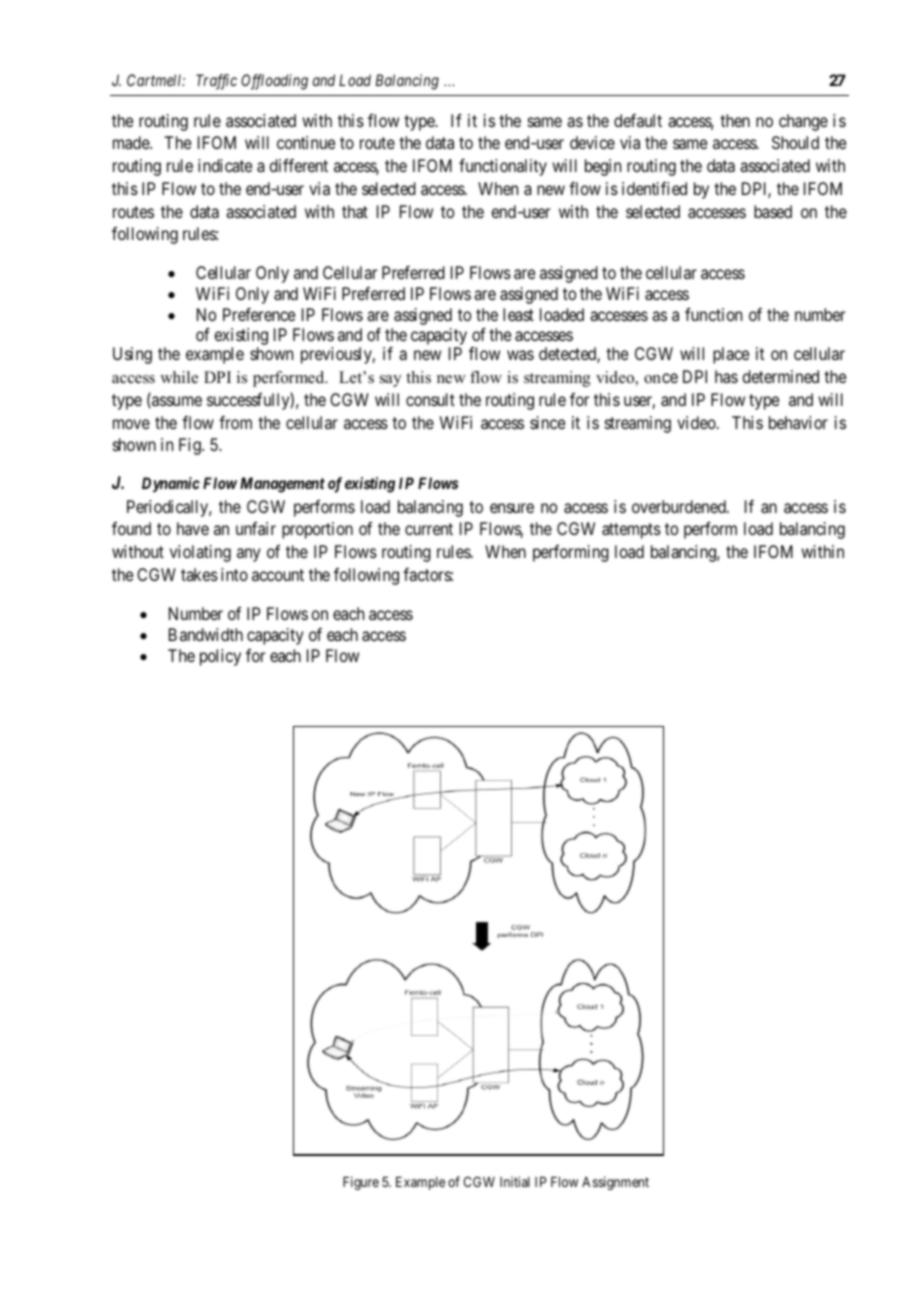 The width and height of the document is (924, 1308). What do you see at coordinates (220, 657) in the document?
I see `policy` at bounding box center [220, 657].
